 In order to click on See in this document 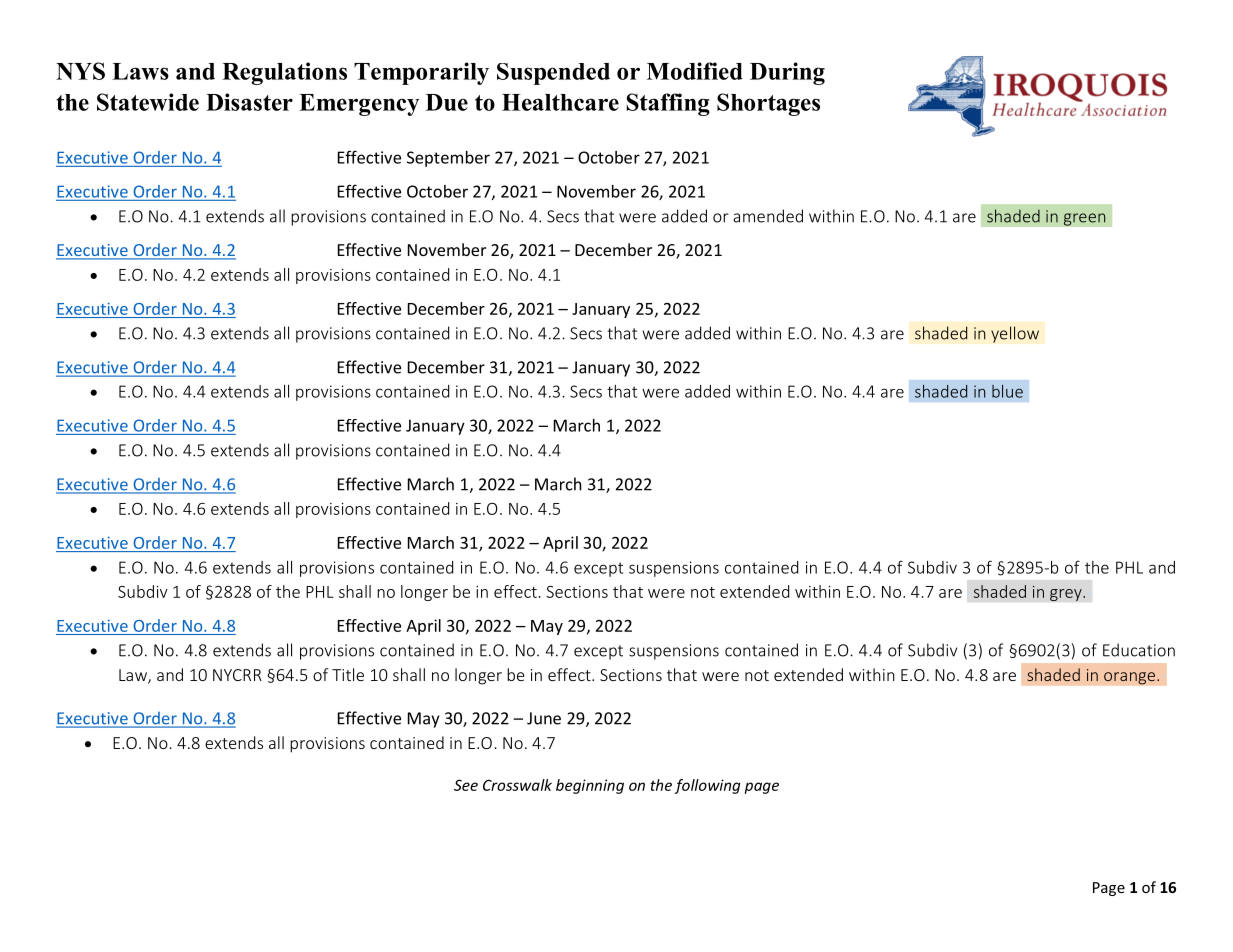, I will do `click(466, 785)`.
